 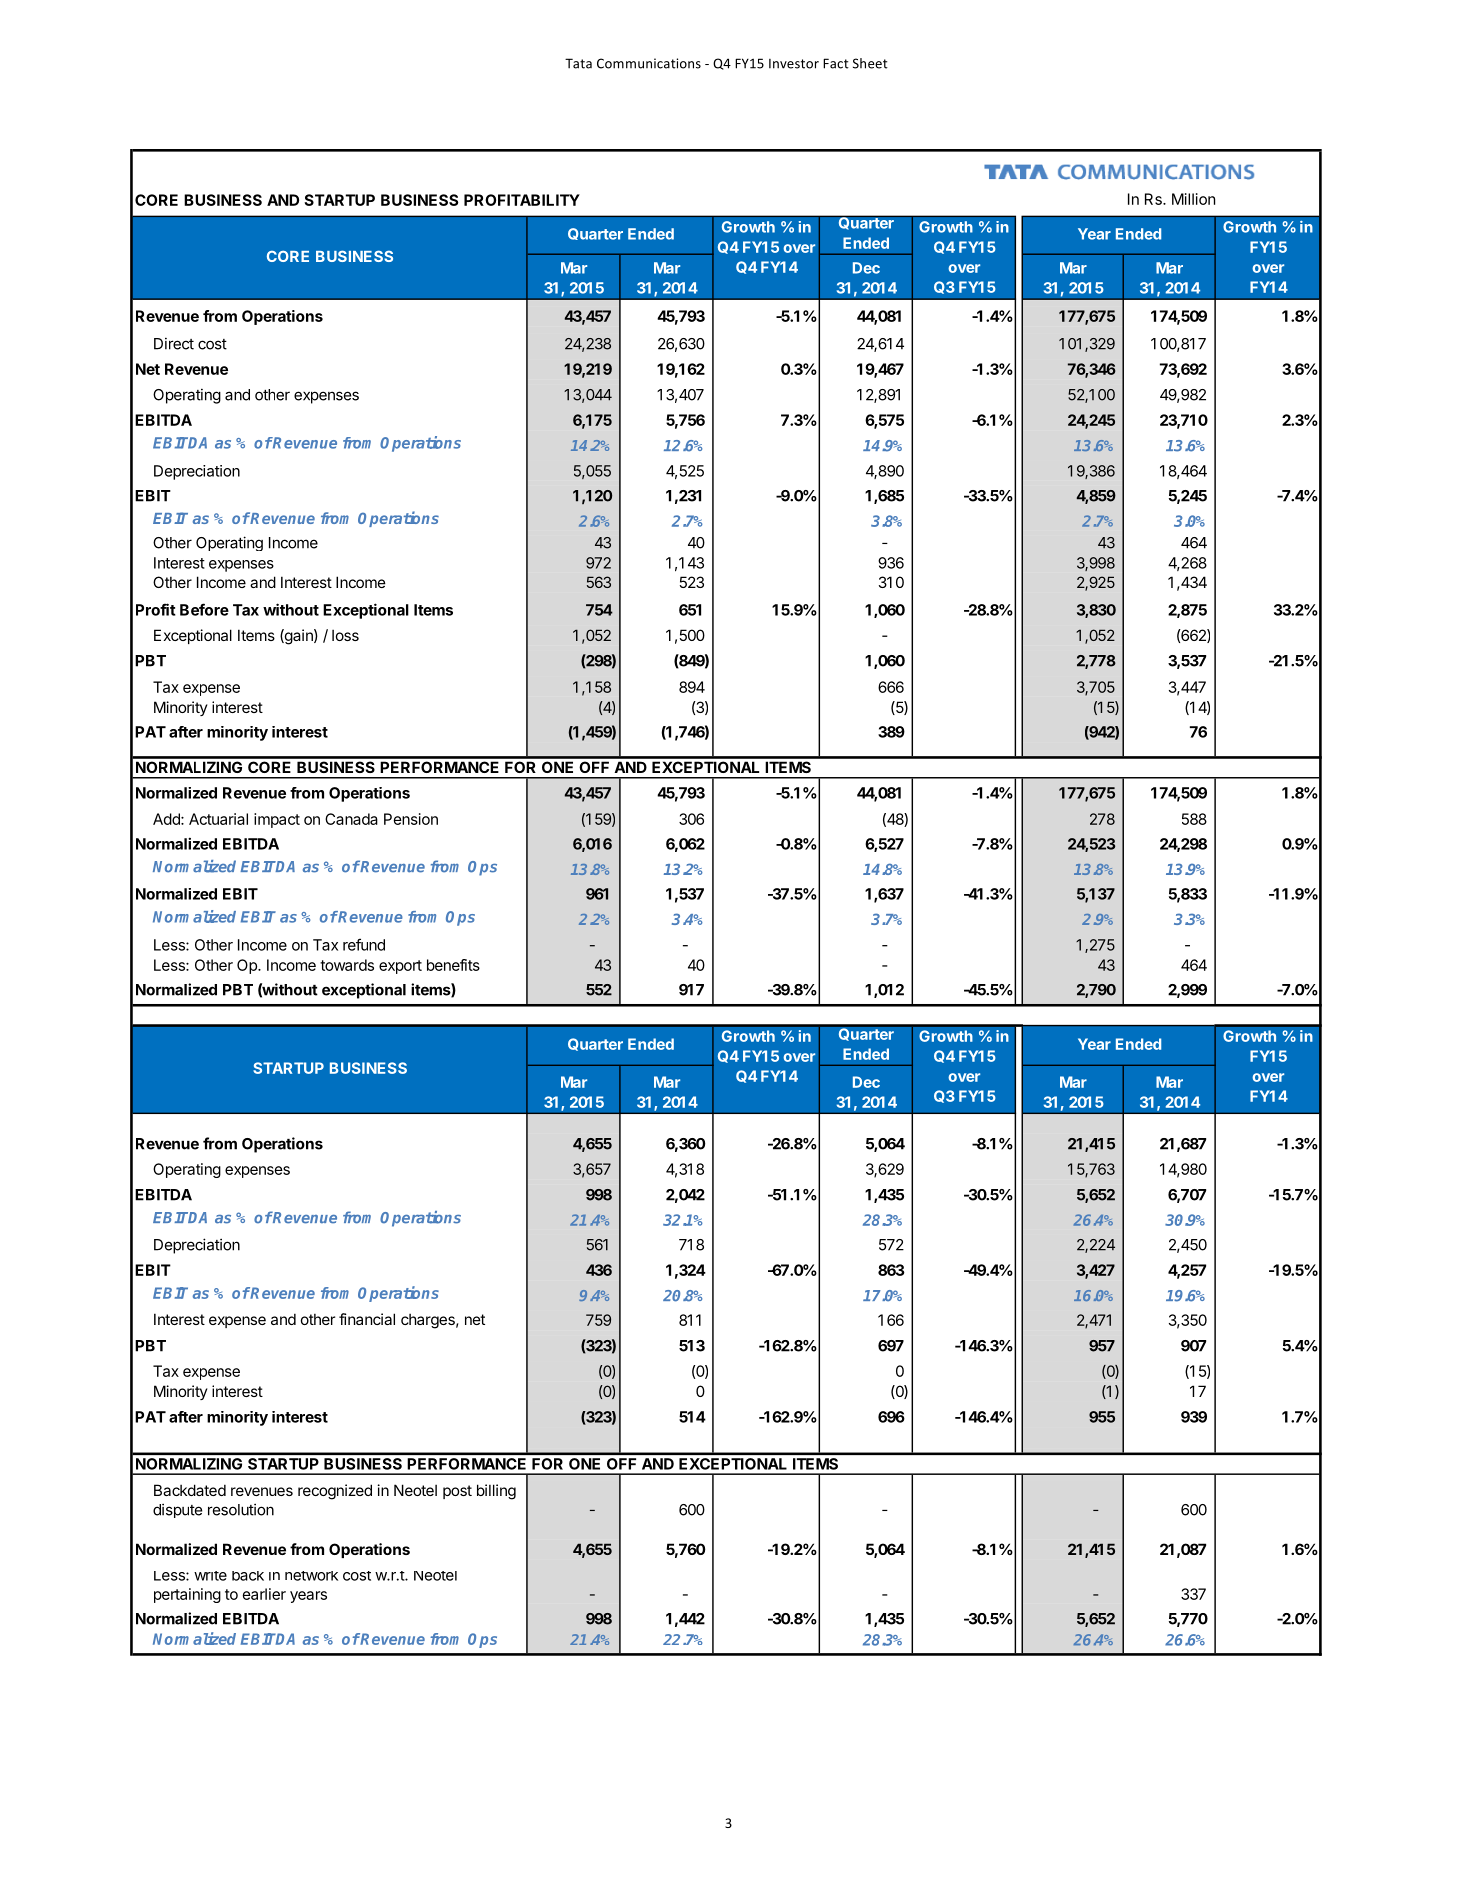 What do you see at coordinates (578, 63) in the page?
I see `Tata` at bounding box center [578, 63].
